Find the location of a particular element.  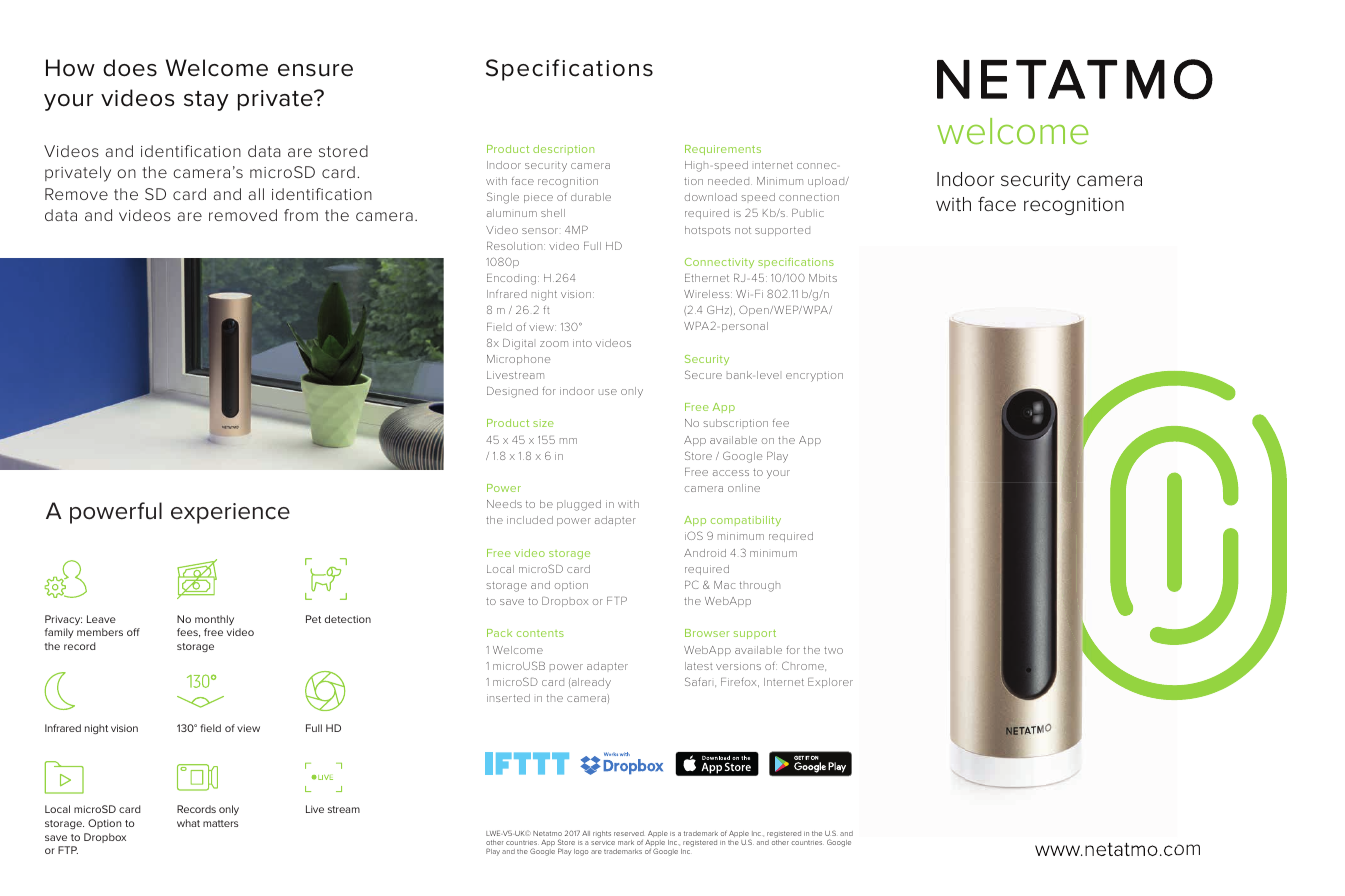

Secure is located at coordinates (703, 374).
